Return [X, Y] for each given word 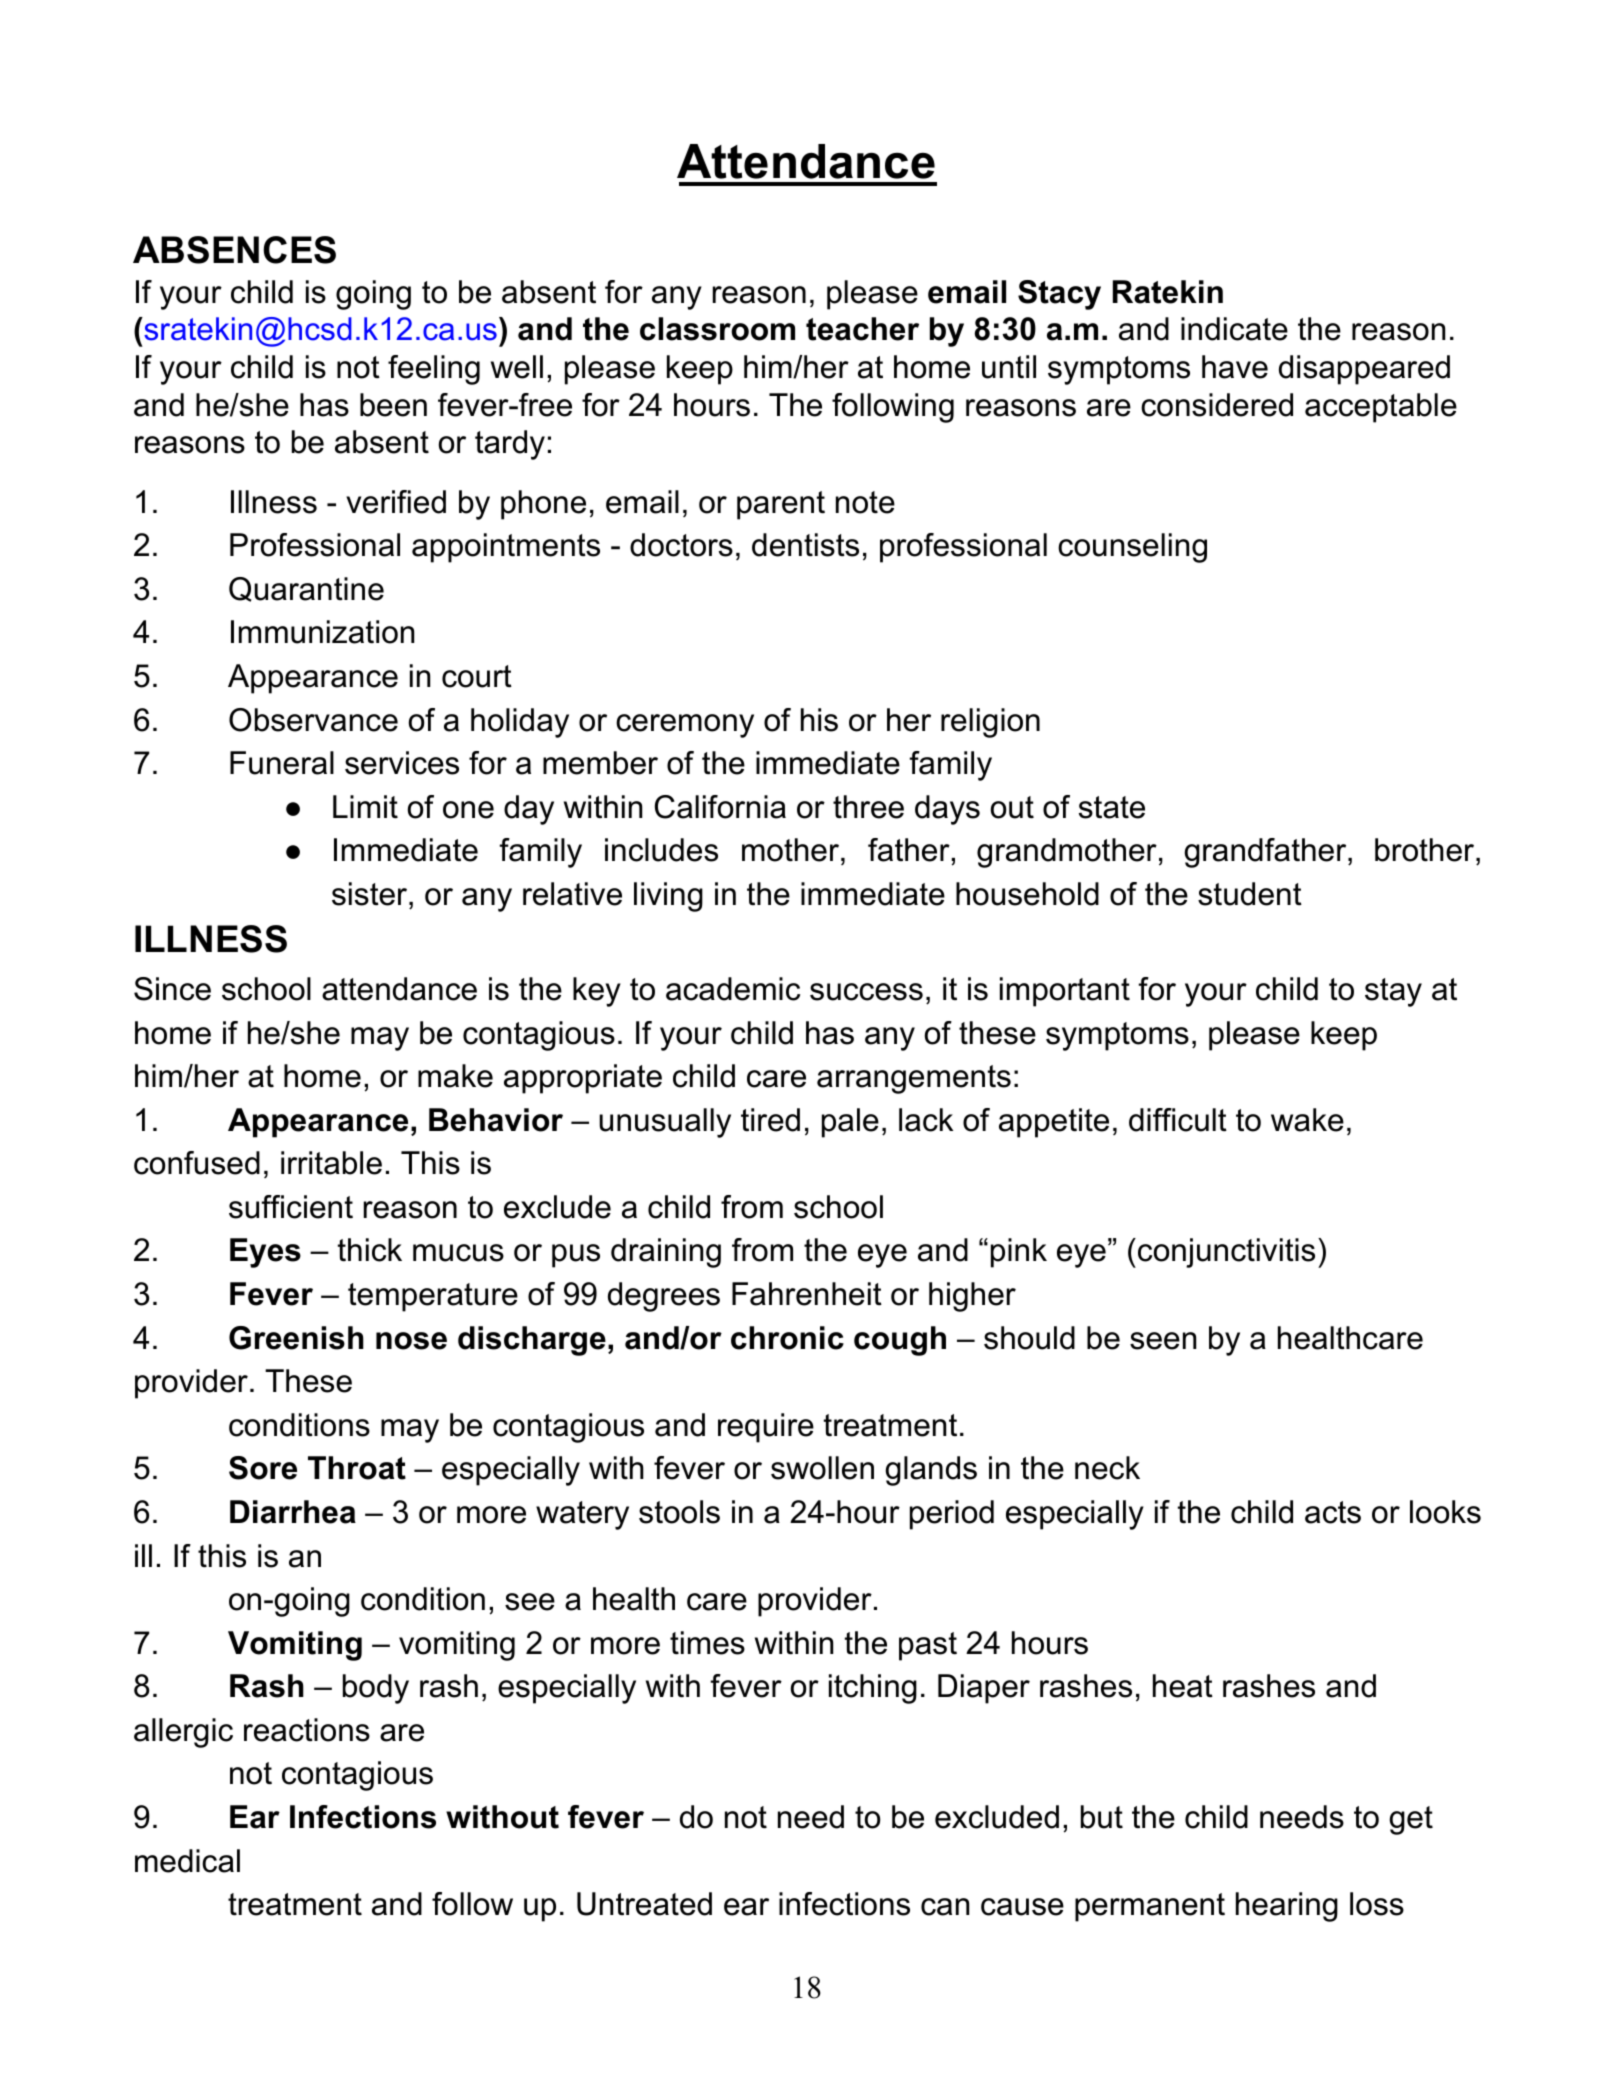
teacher [862, 329]
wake [1307, 1120]
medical [187, 1861]
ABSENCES [234, 250]
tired [770, 1120]
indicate [1234, 329]
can [945, 1907]
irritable [331, 1163]
